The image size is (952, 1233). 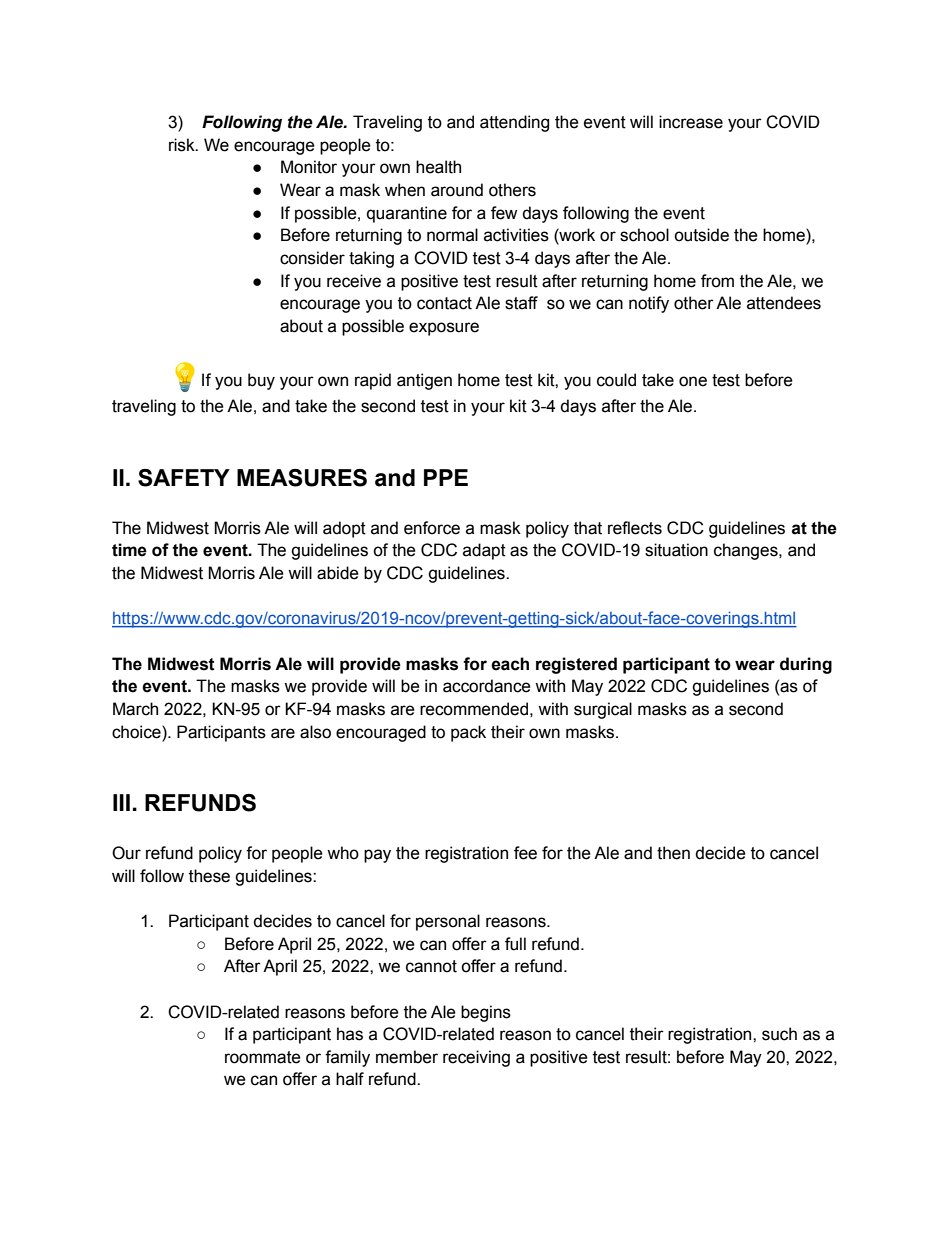 I want to click on SAFETY, so click(x=184, y=478).
